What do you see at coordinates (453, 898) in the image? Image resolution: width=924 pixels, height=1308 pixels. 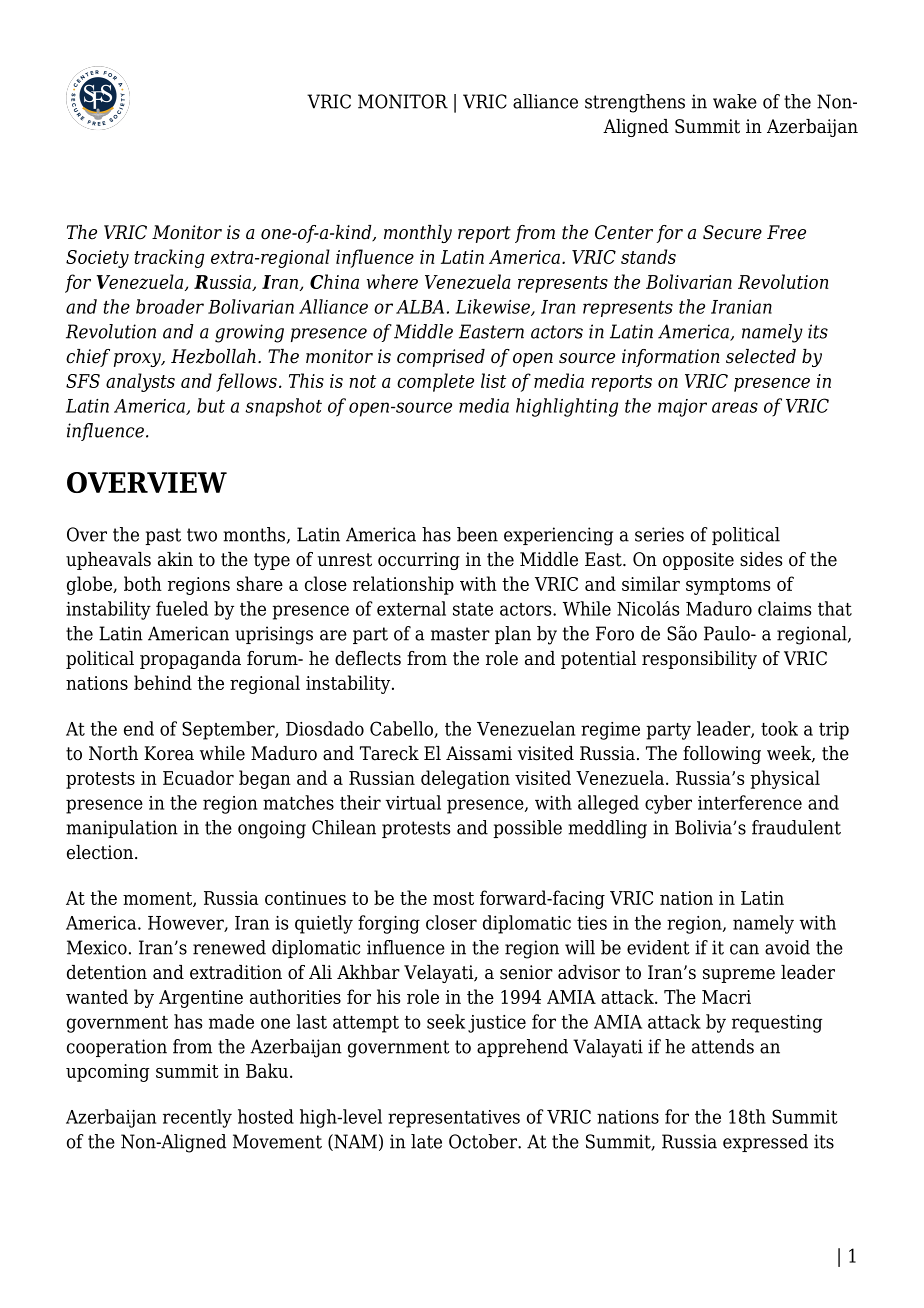 I see `most` at bounding box center [453, 898].
